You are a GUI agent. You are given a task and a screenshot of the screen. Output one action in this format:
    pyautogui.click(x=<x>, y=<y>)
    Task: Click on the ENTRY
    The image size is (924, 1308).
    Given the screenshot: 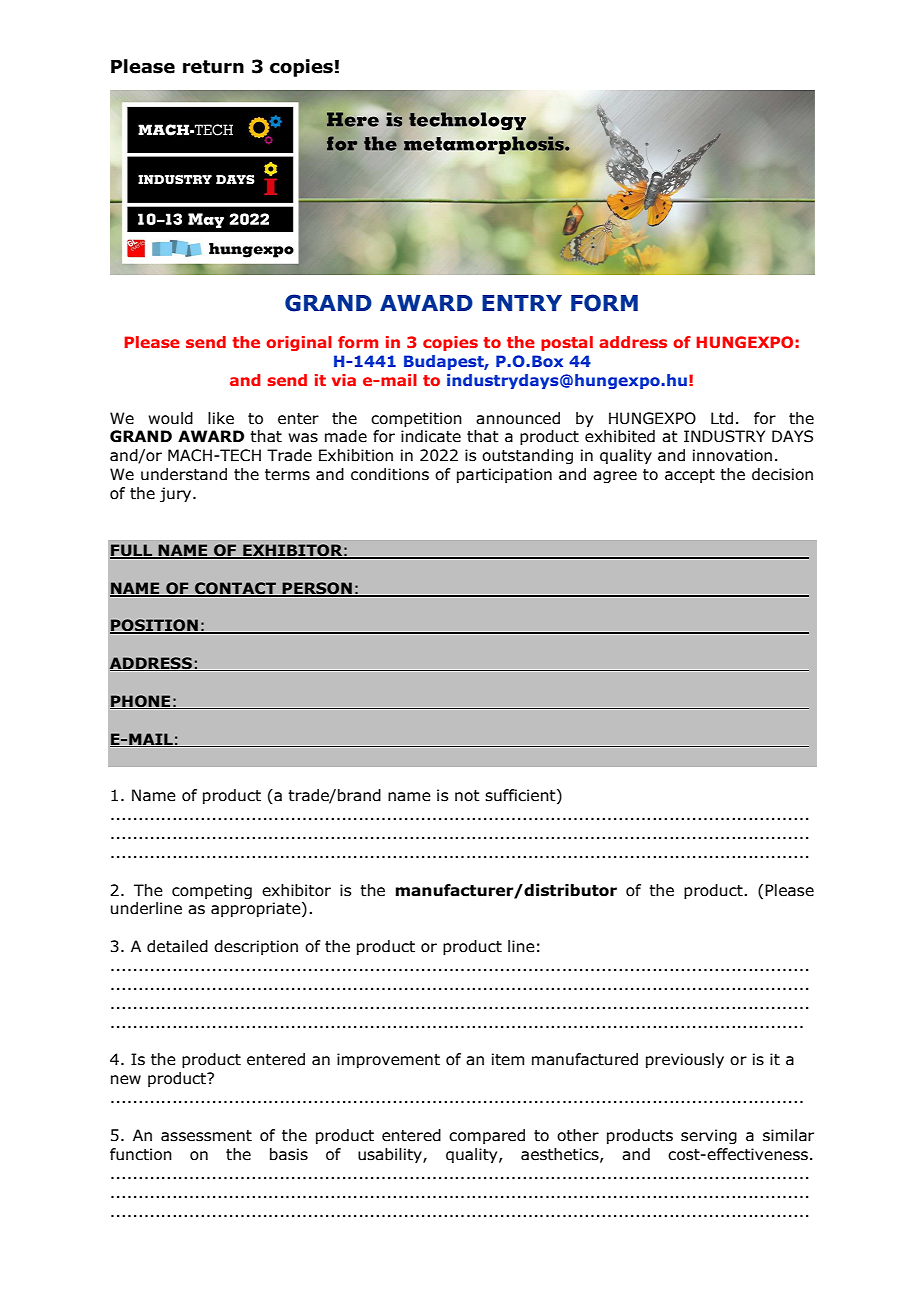 What is the action you would take?
    pyautogui.click(x=522, y=303)
